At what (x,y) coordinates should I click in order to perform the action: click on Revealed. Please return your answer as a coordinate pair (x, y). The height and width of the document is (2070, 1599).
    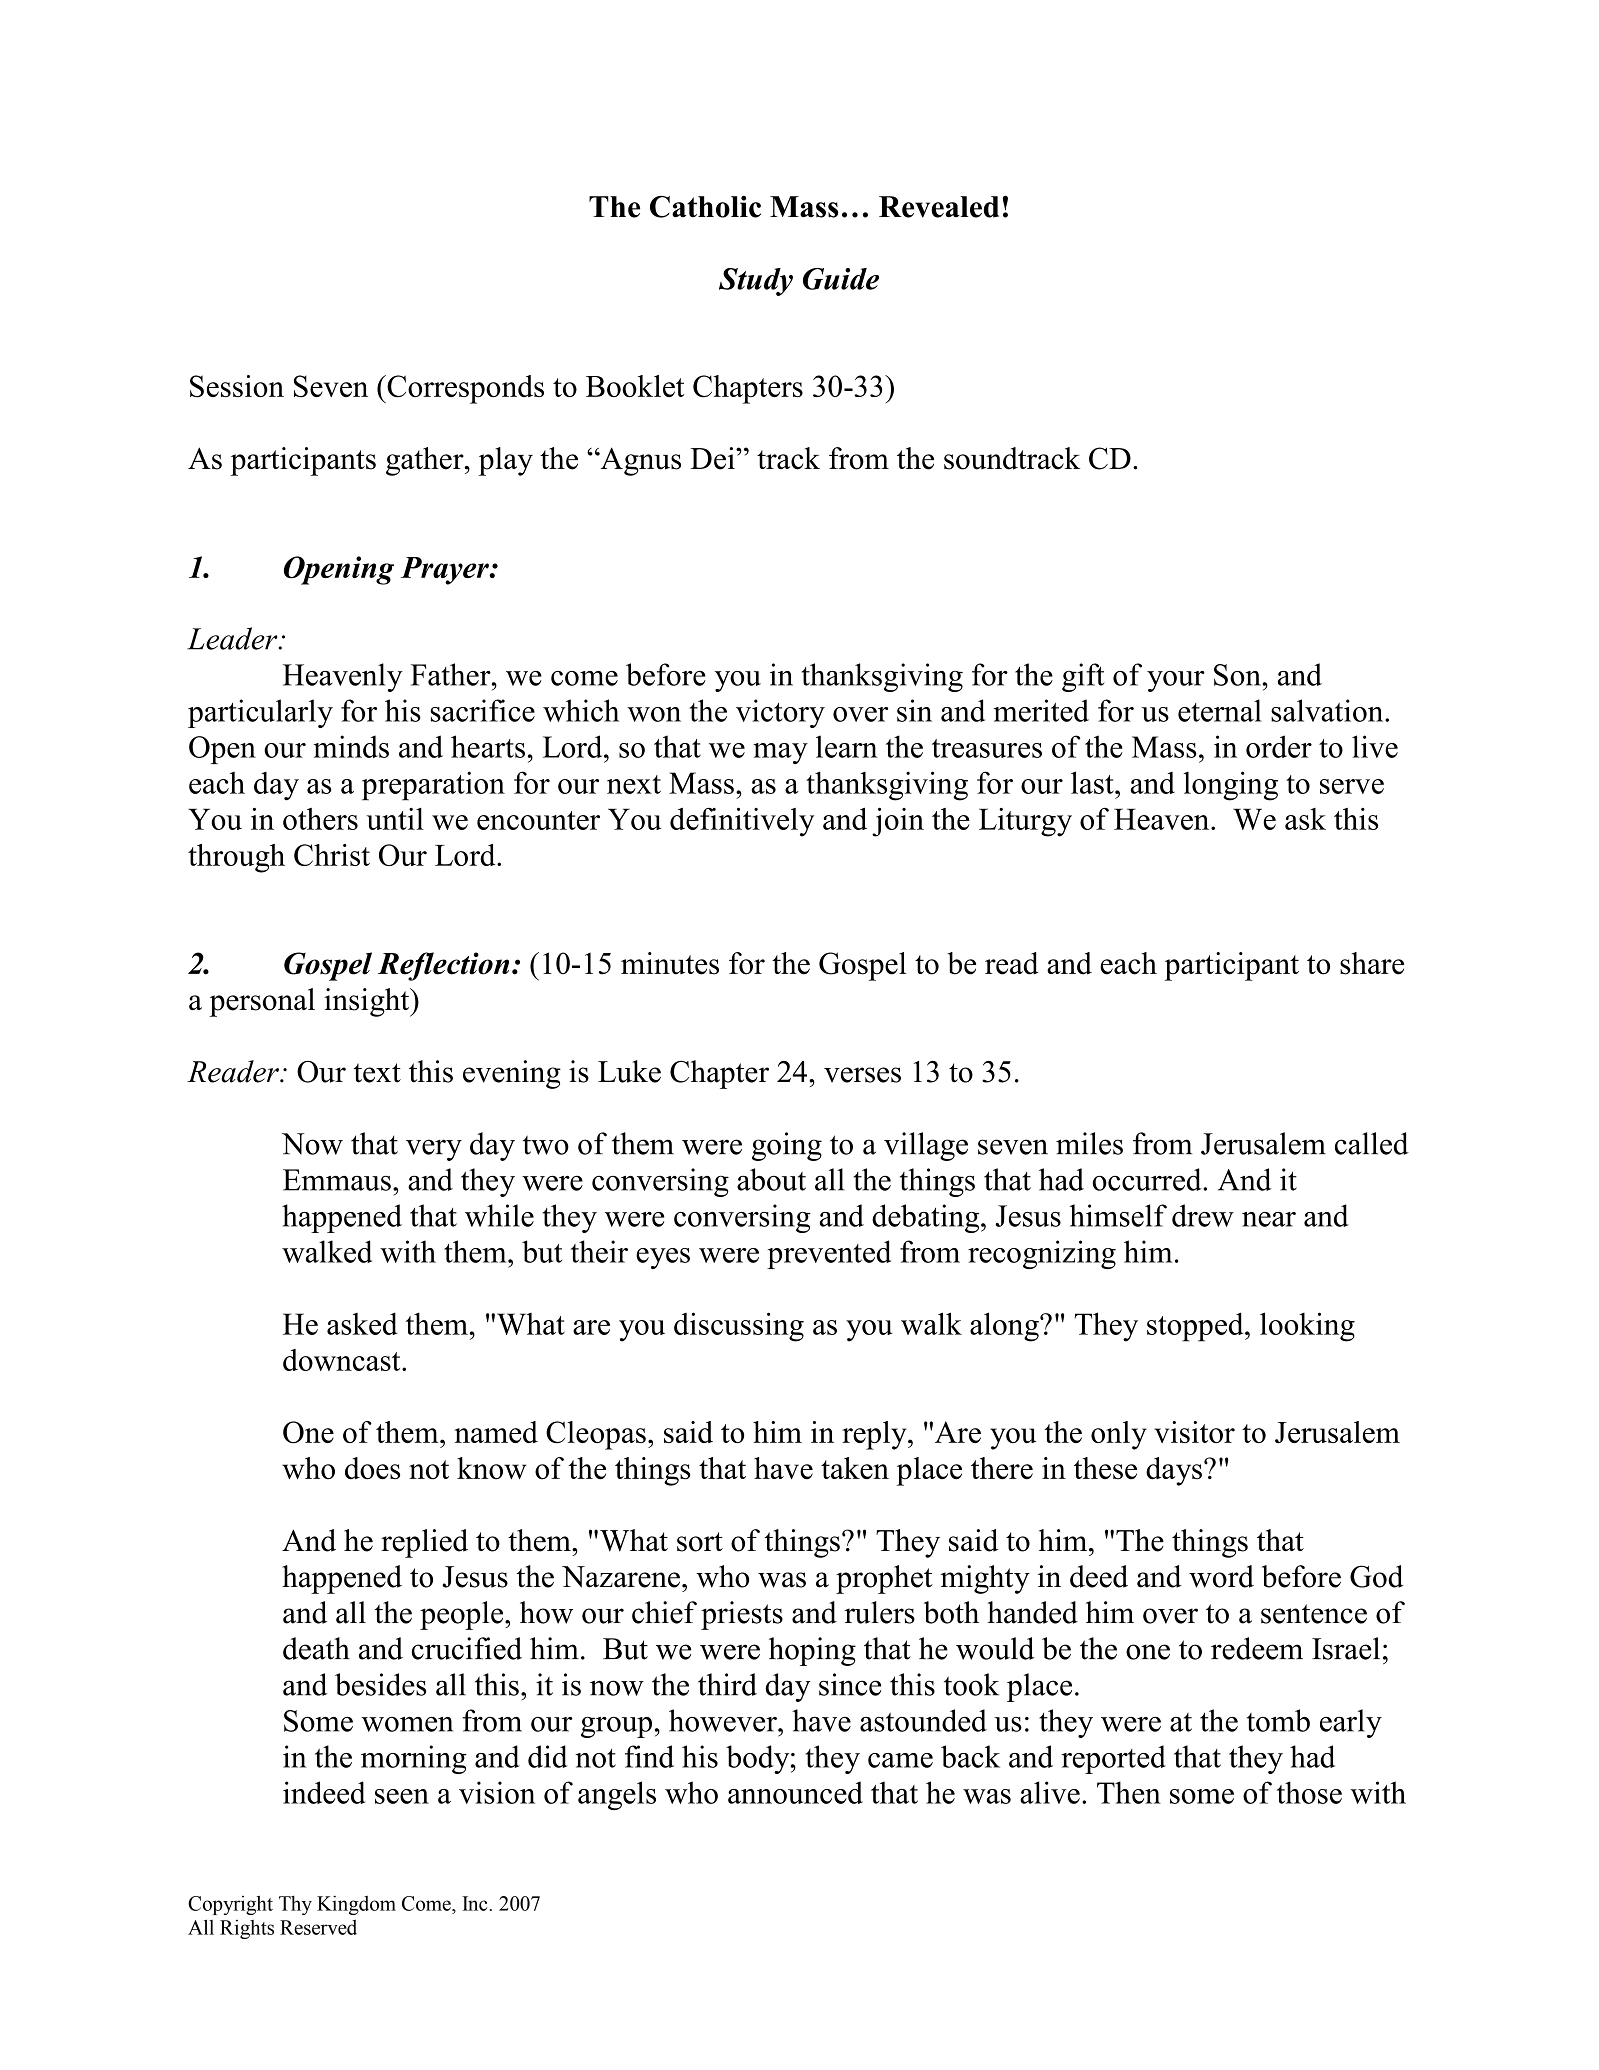
    Looking at the image, I should click on (939, 207).
